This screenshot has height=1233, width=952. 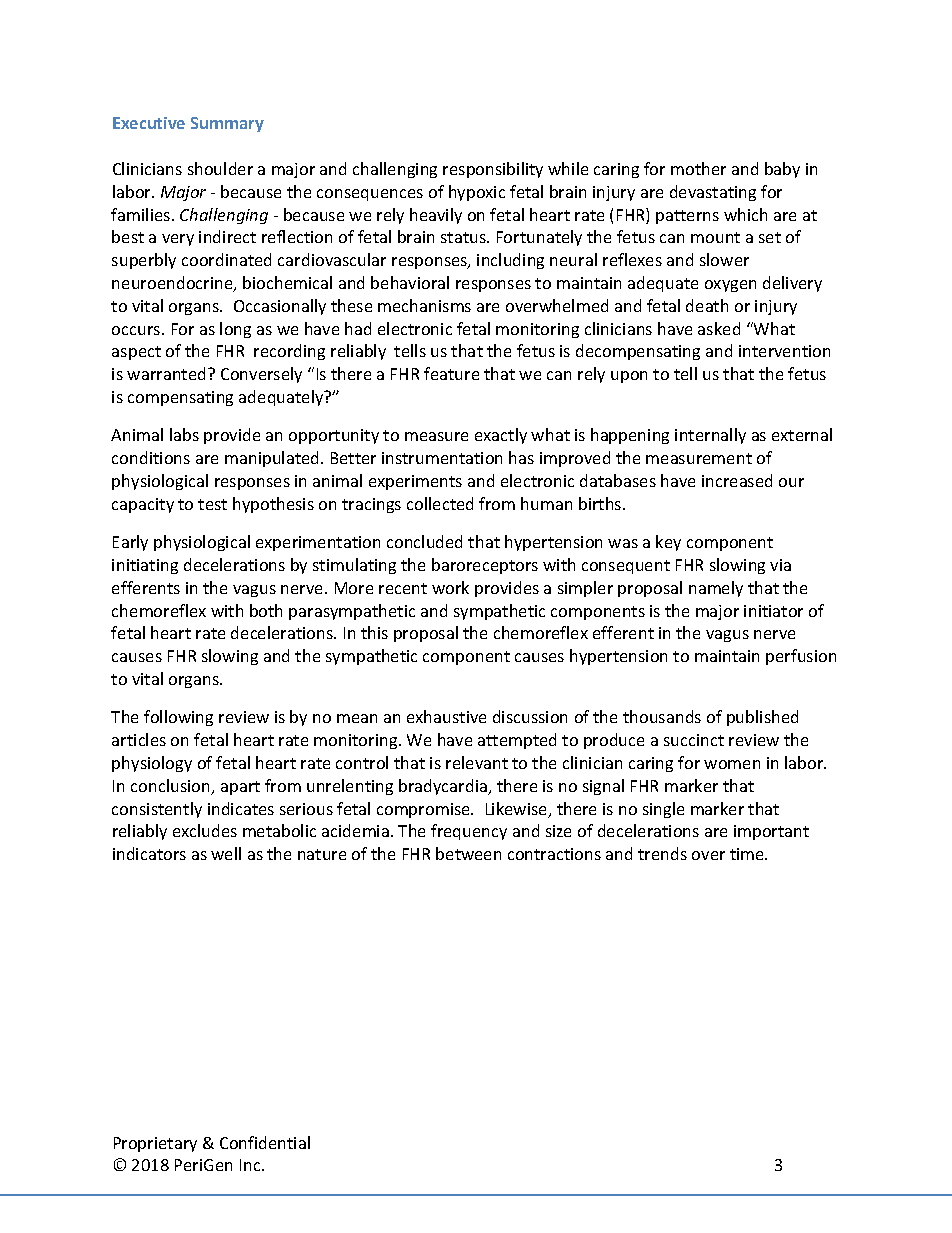 What do you see at coordinates (716, 589) in the screenshot?
I see `namely` at bounding box center [716, 589].
